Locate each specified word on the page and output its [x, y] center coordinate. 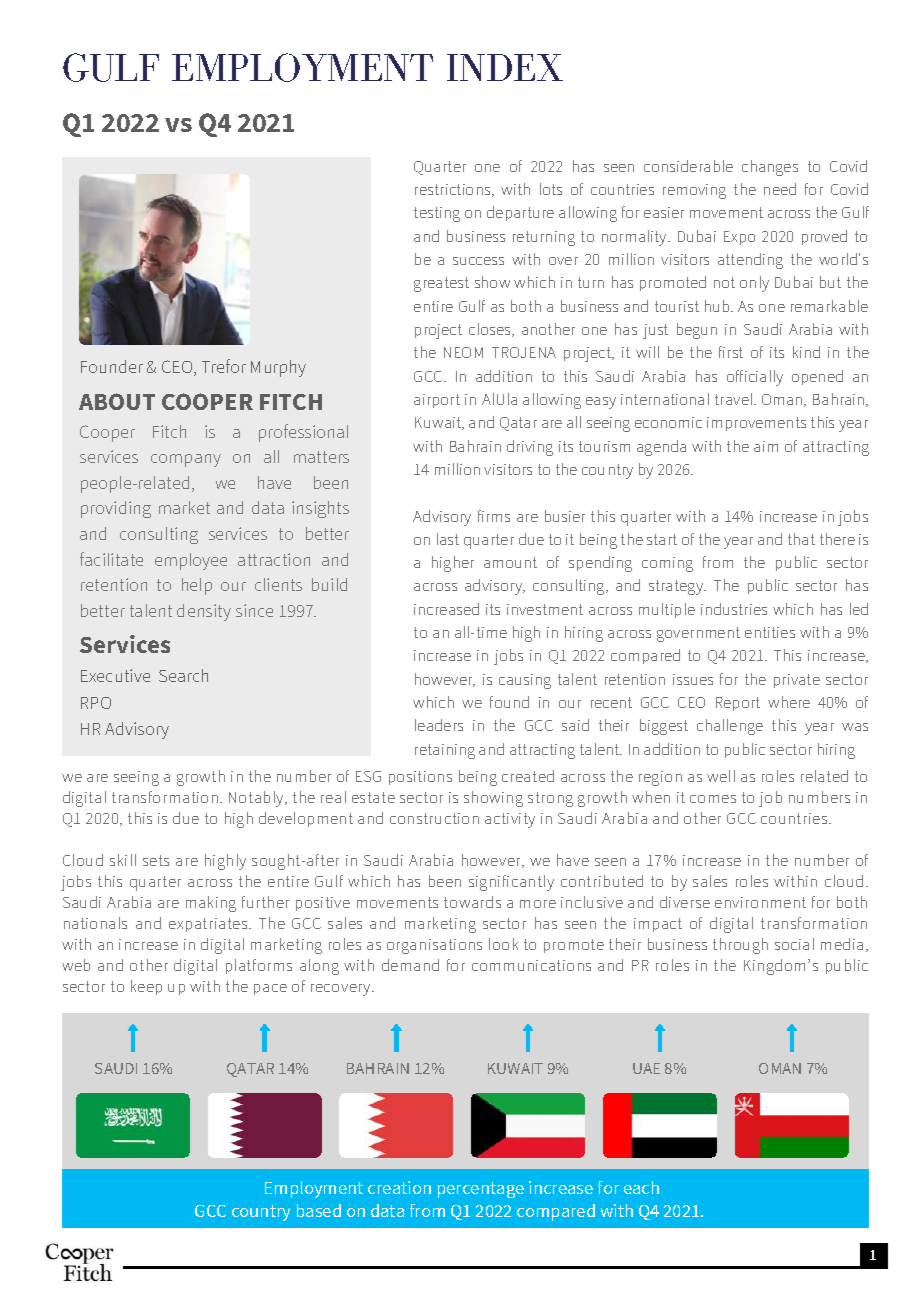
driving [530, 448]
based [319, 1210]
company [186, 460]
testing [437, 214]
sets [156, 860]
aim [766, 446]
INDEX [505, 67]
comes [713, 799]
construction [434, 818]
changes [770, 168]
